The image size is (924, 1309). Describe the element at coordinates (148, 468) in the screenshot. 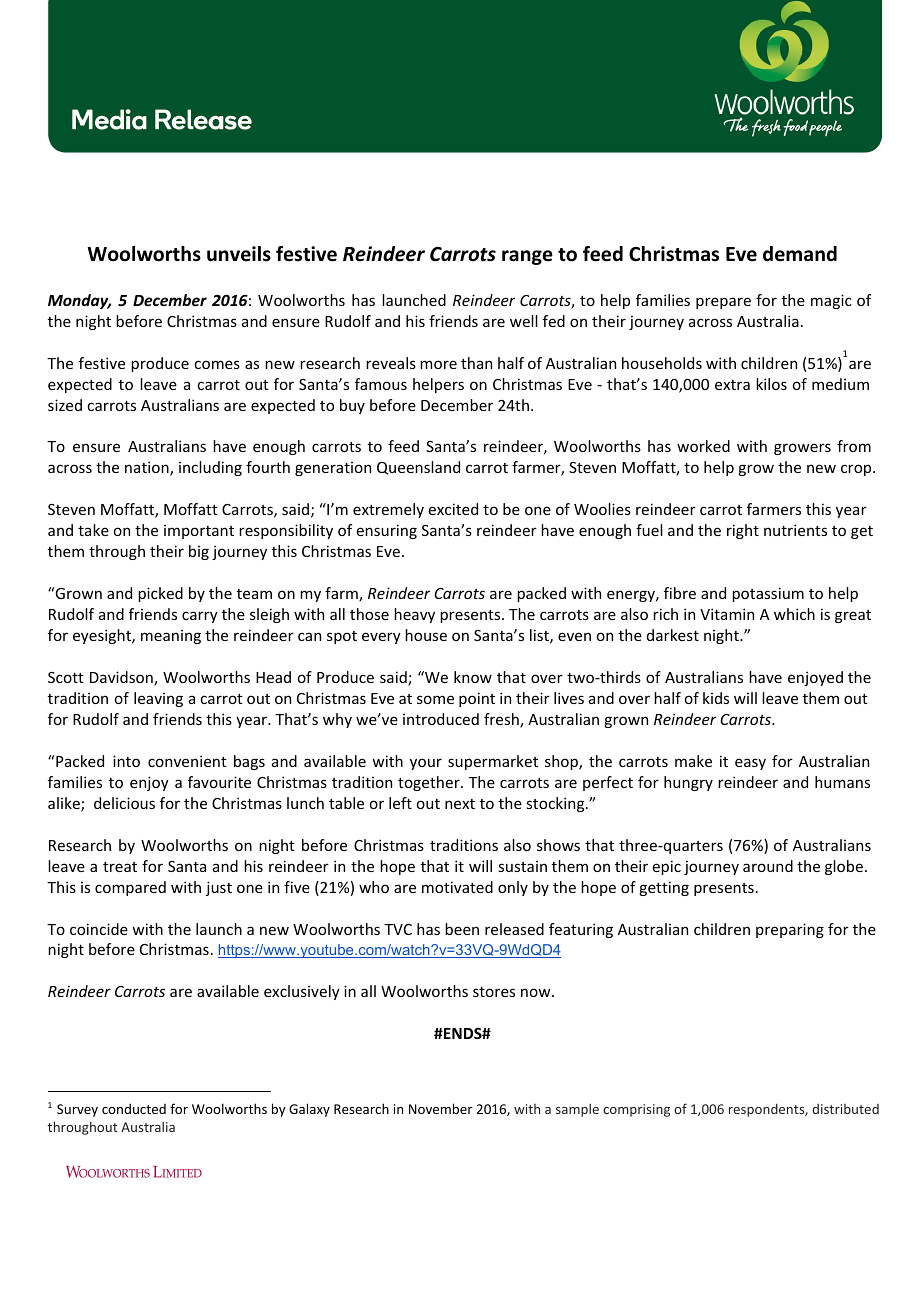

I see `nation` at that location.
